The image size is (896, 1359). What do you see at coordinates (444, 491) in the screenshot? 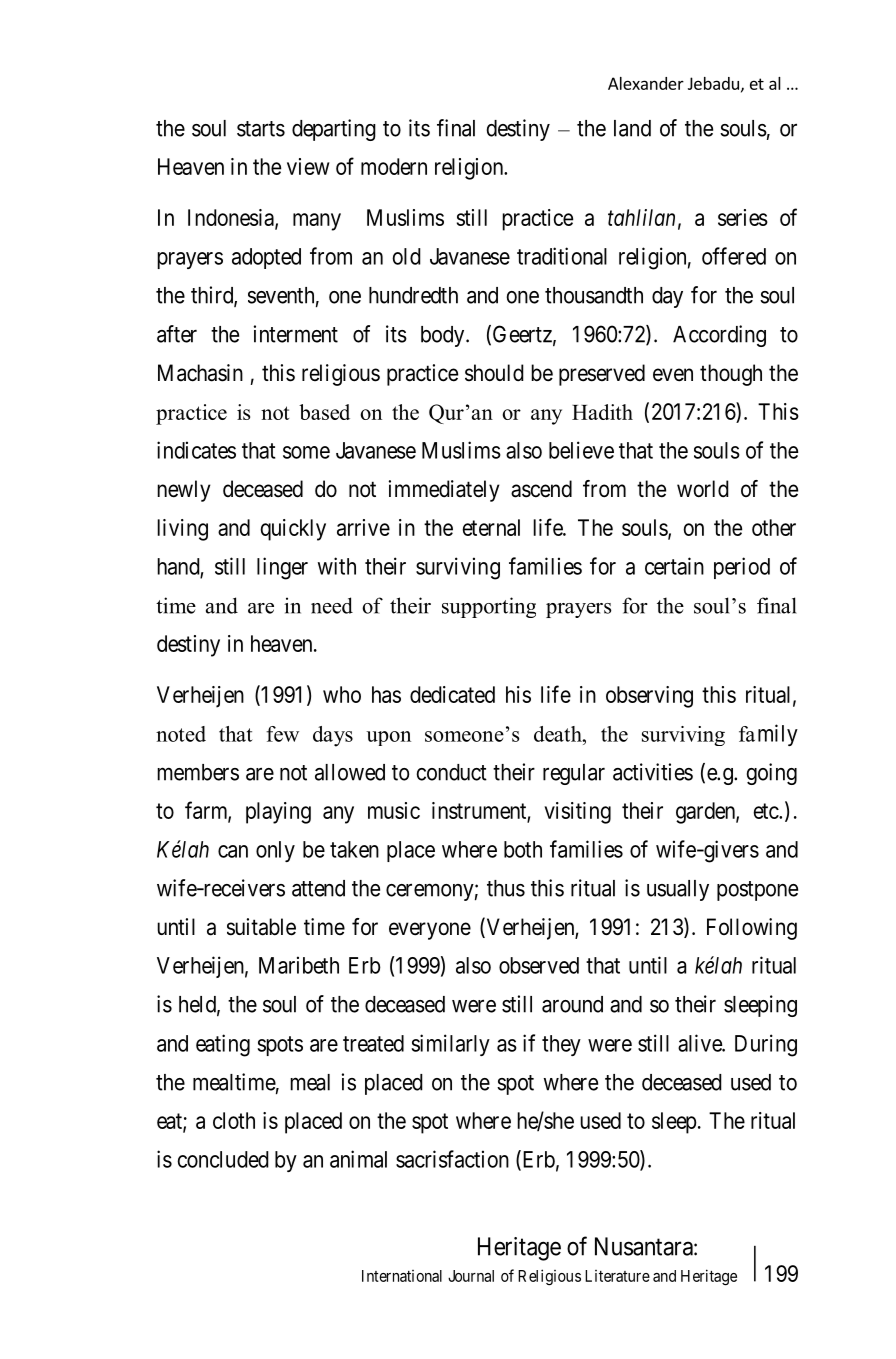
I see `immediately` at bounding box center [444, 491].
